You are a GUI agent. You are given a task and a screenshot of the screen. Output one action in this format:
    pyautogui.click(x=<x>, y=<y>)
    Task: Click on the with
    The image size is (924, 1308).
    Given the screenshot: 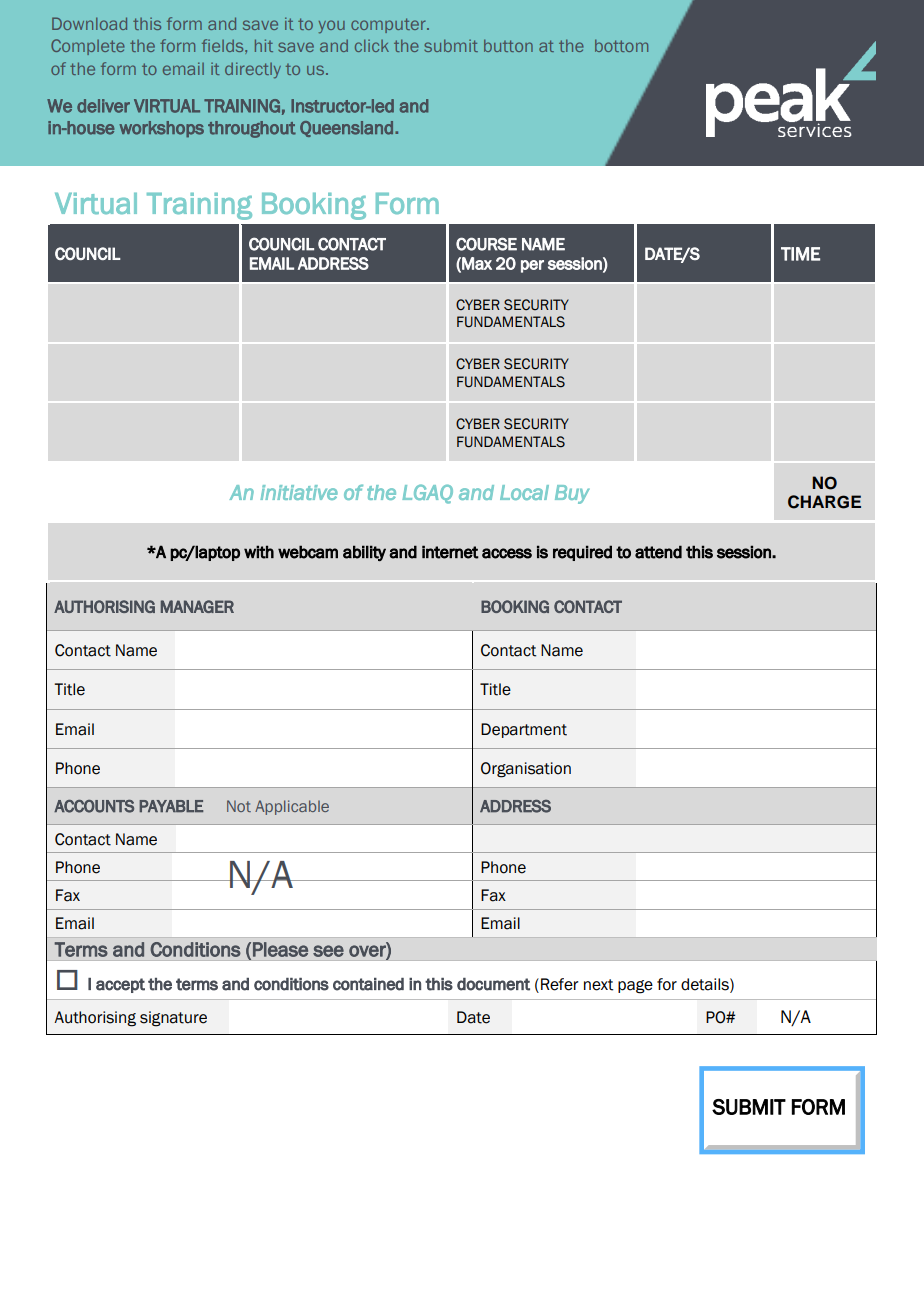 What is the action you would take?
    pyautogui.click(x=259, y=552)
